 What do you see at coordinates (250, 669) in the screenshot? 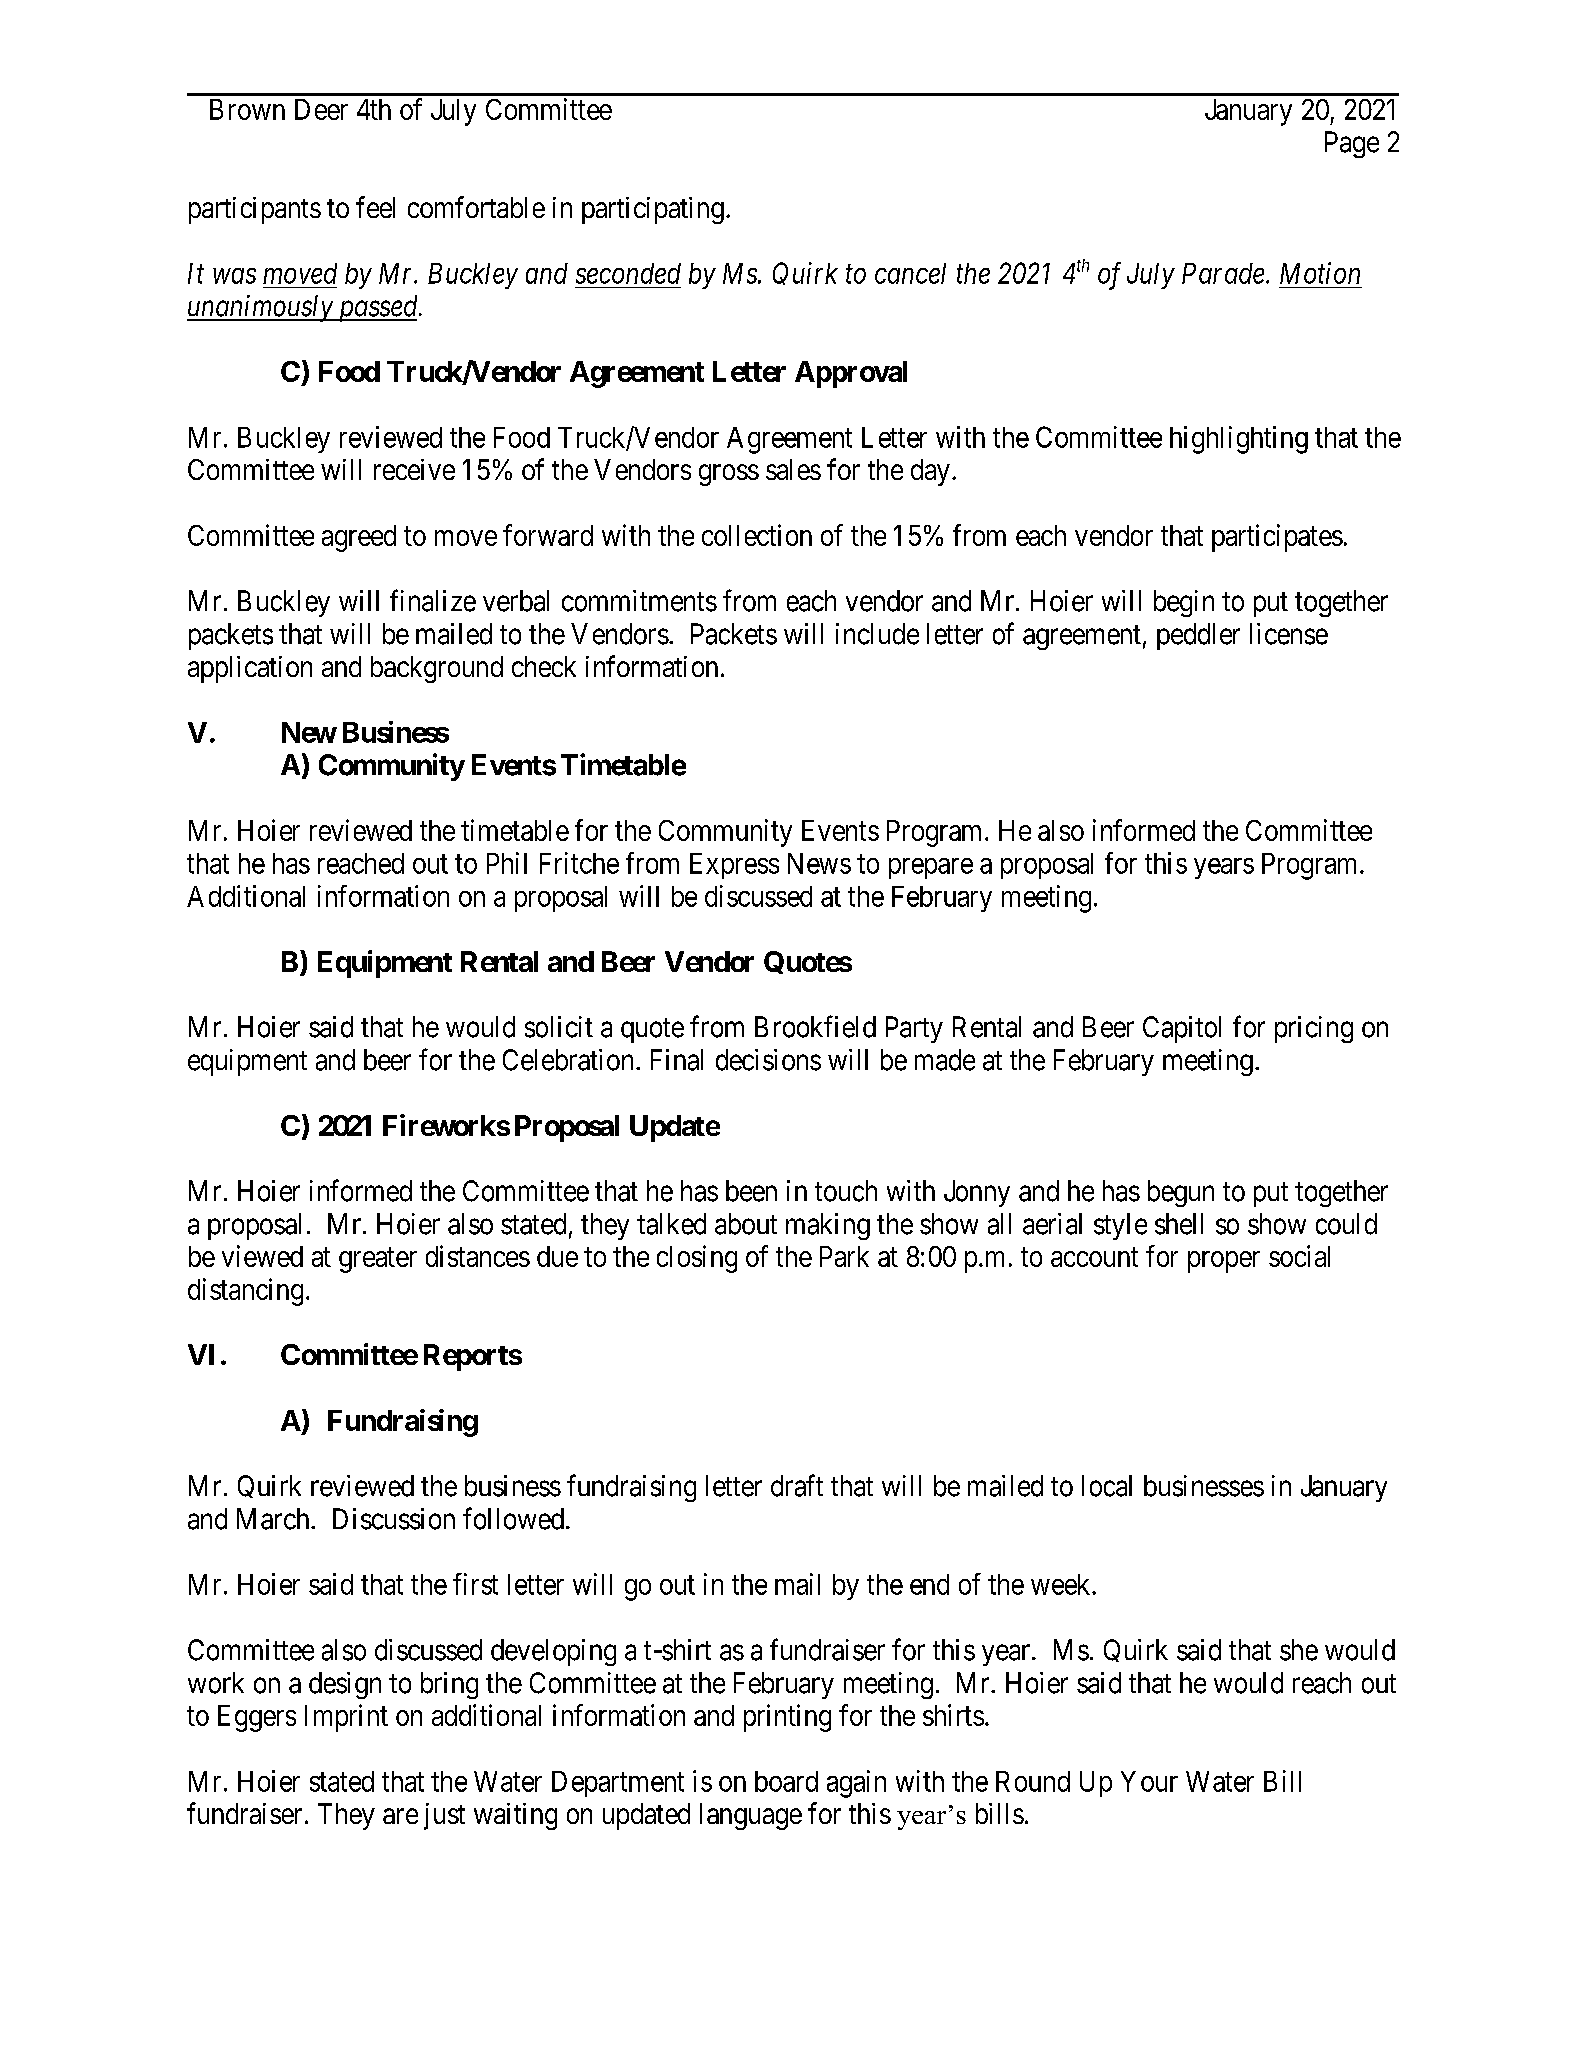
I see `application` at bounding box center [250, 669].
